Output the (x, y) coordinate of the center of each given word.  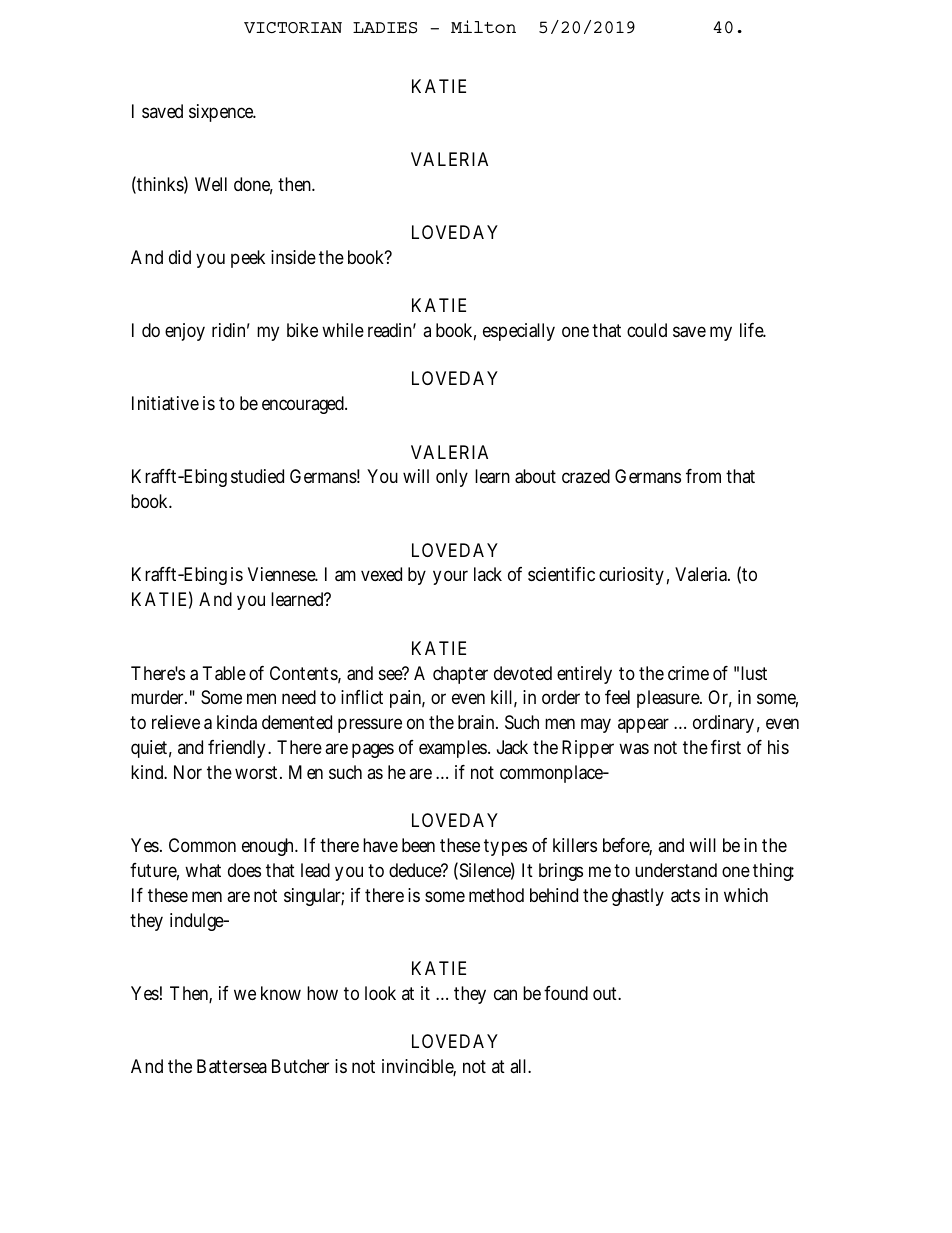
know (281, 993)
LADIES (385, 28)
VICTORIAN (293, 27)
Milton (483, 26)
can (505, 995)
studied (257, 476)
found (566, 993)
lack (488, 574)
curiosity (631, 576)
